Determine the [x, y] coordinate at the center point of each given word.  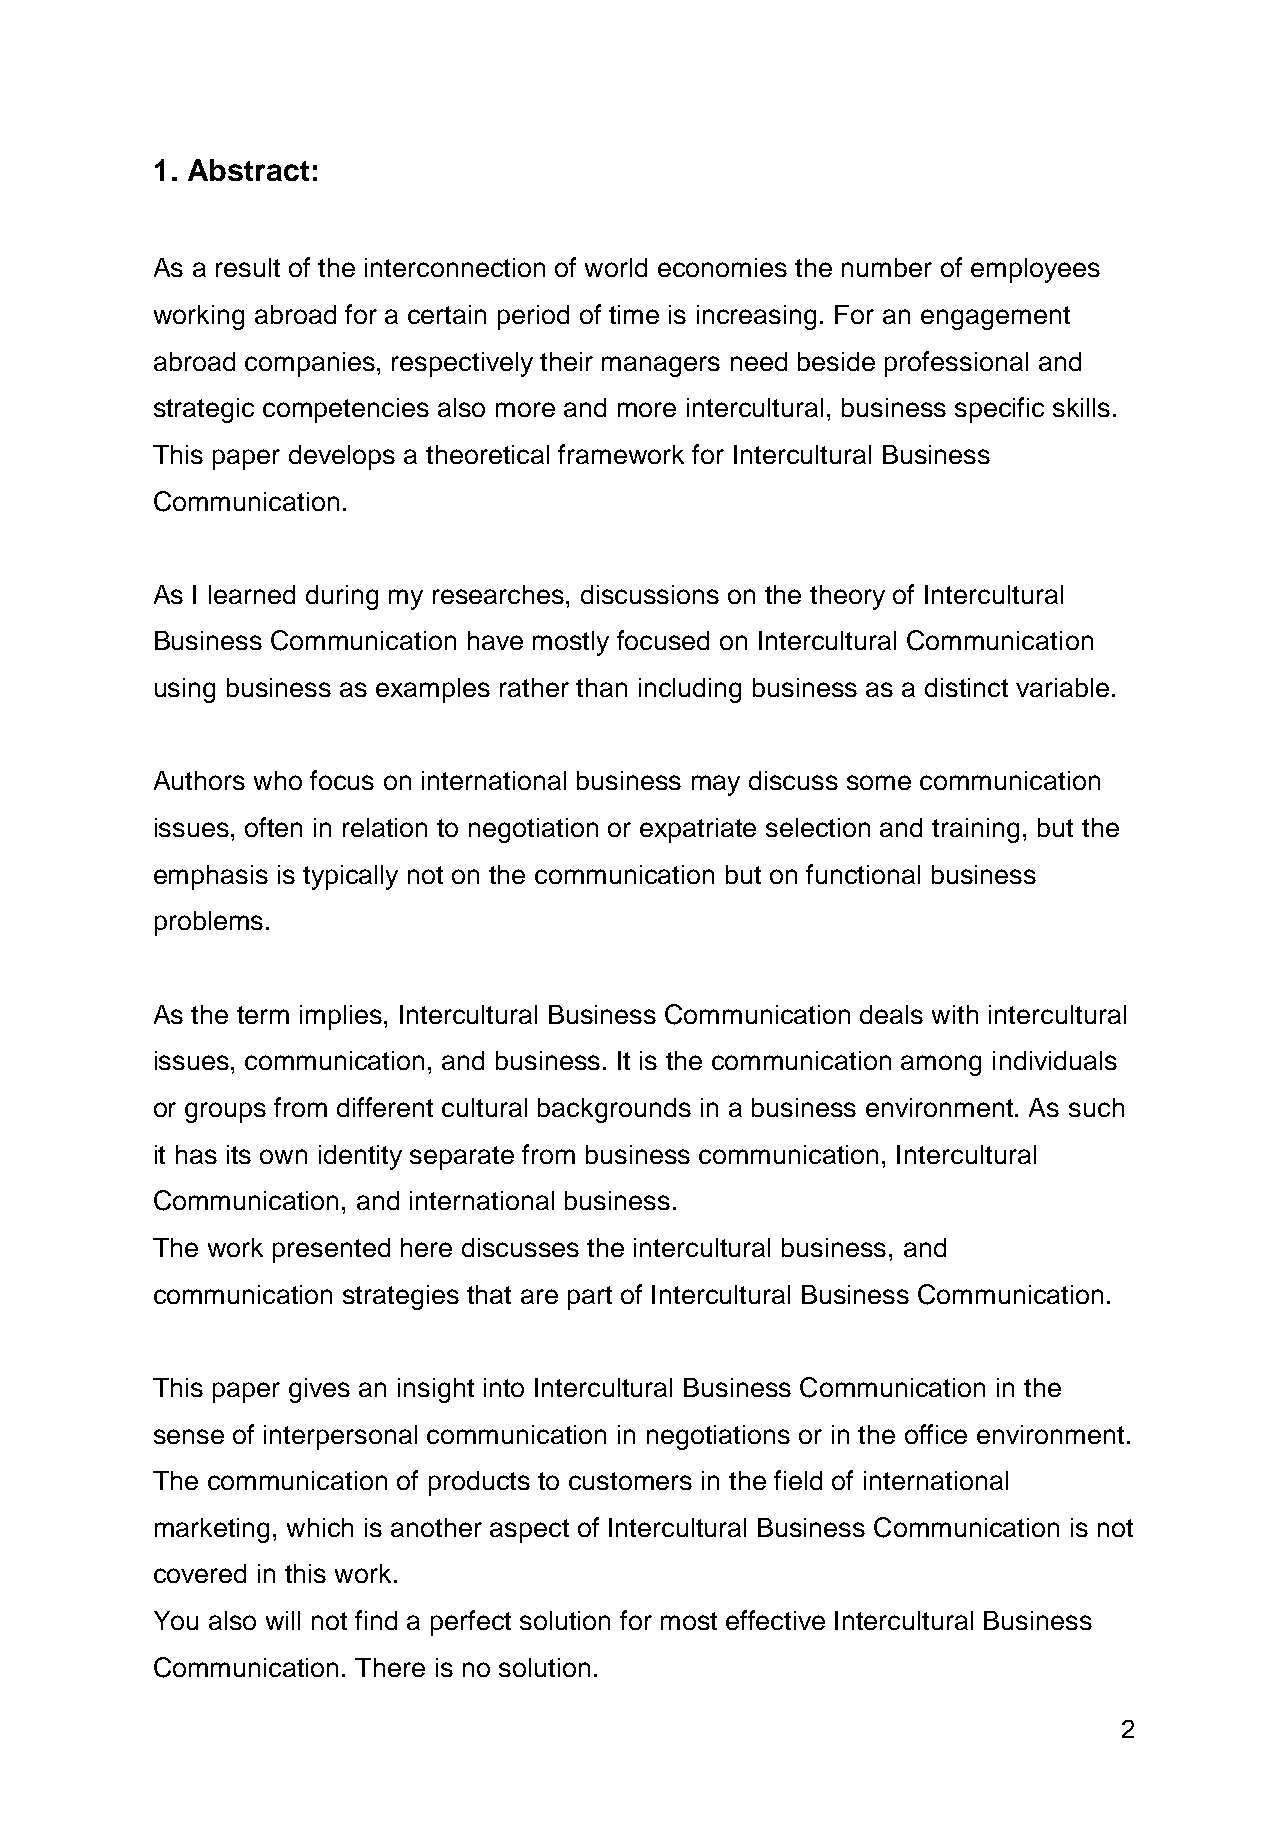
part [590, 1298]
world [616, 267]
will [283, 1620]
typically [350, 877]
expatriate [698, 830]
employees [1035, 270]
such [1096, 1107]
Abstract [248, 170]
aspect [529, 1531]
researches [500, 594]
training [975, 830]
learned [252, 594]
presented [331, 1250]
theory [847, 597]
